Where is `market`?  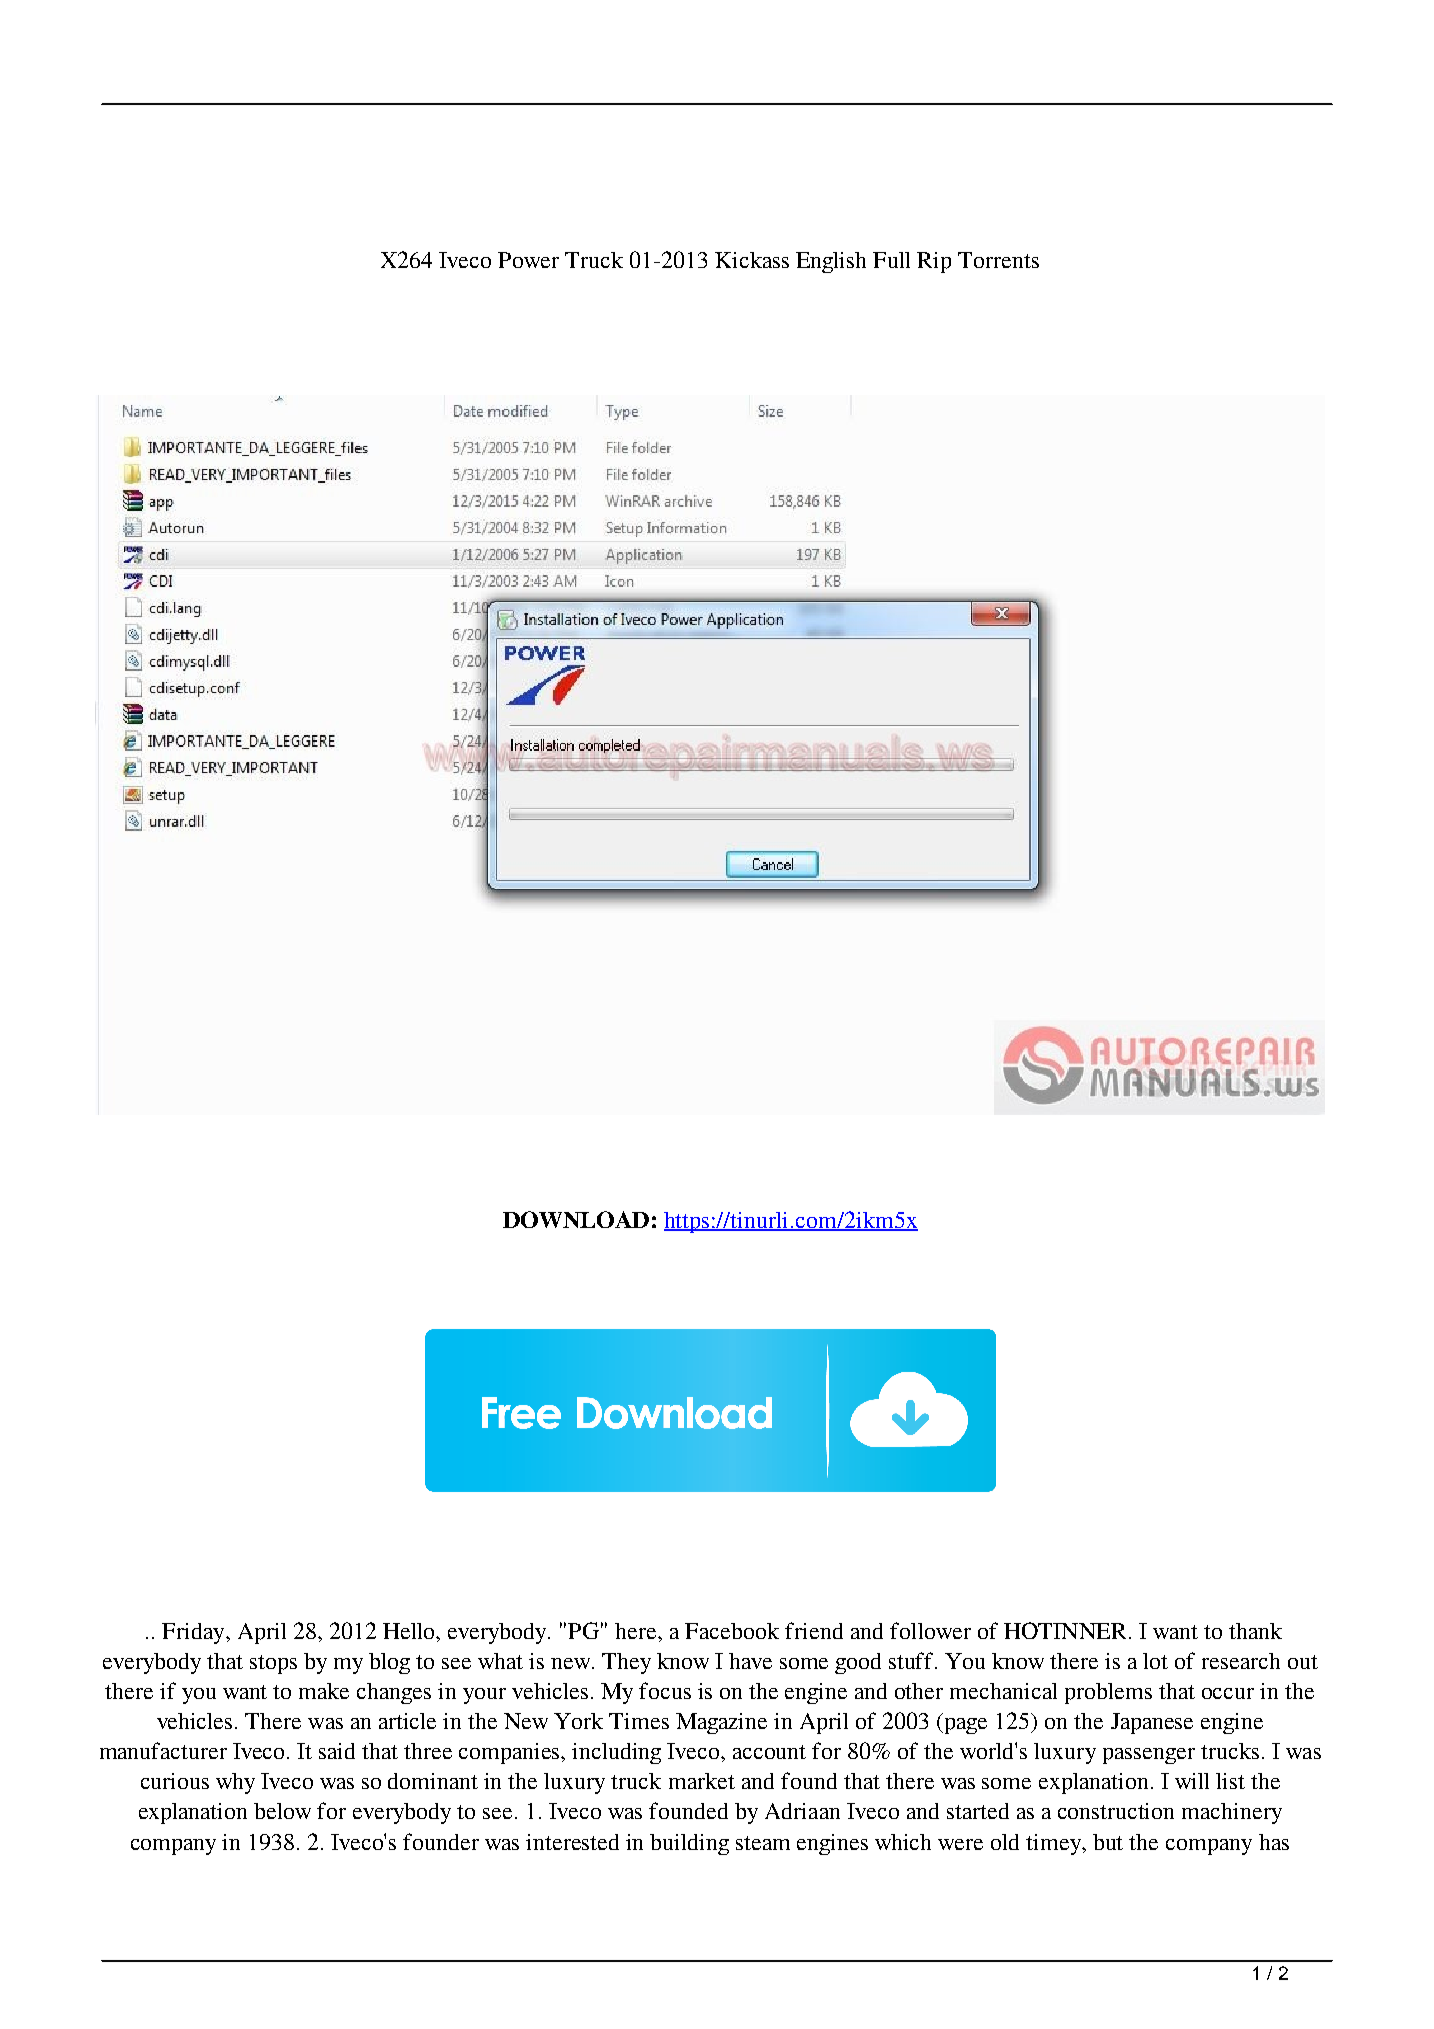
market is located at coordinates (702, 1781).
